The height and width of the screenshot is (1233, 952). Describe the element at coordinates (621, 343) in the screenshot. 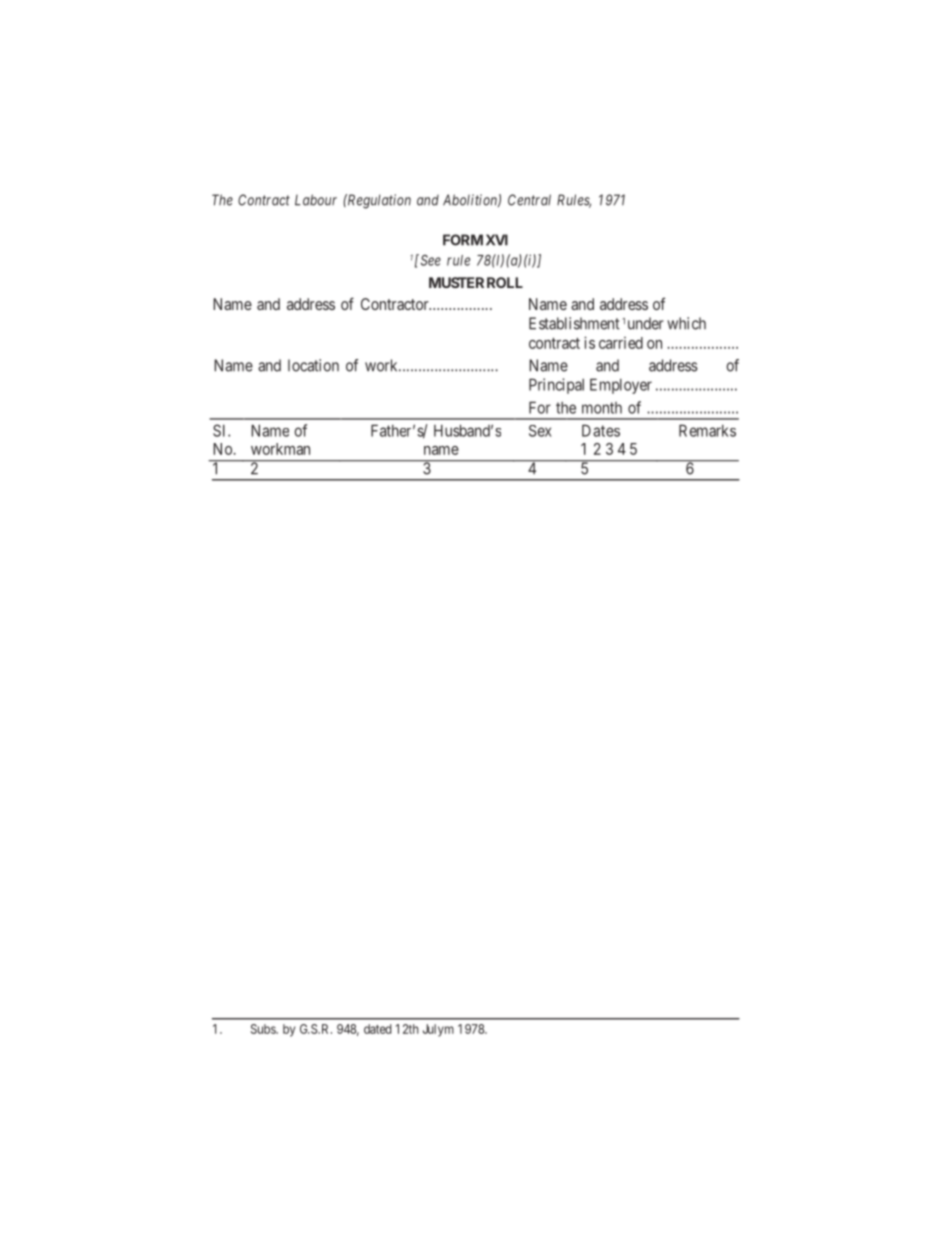

I see `carried` at that location.
